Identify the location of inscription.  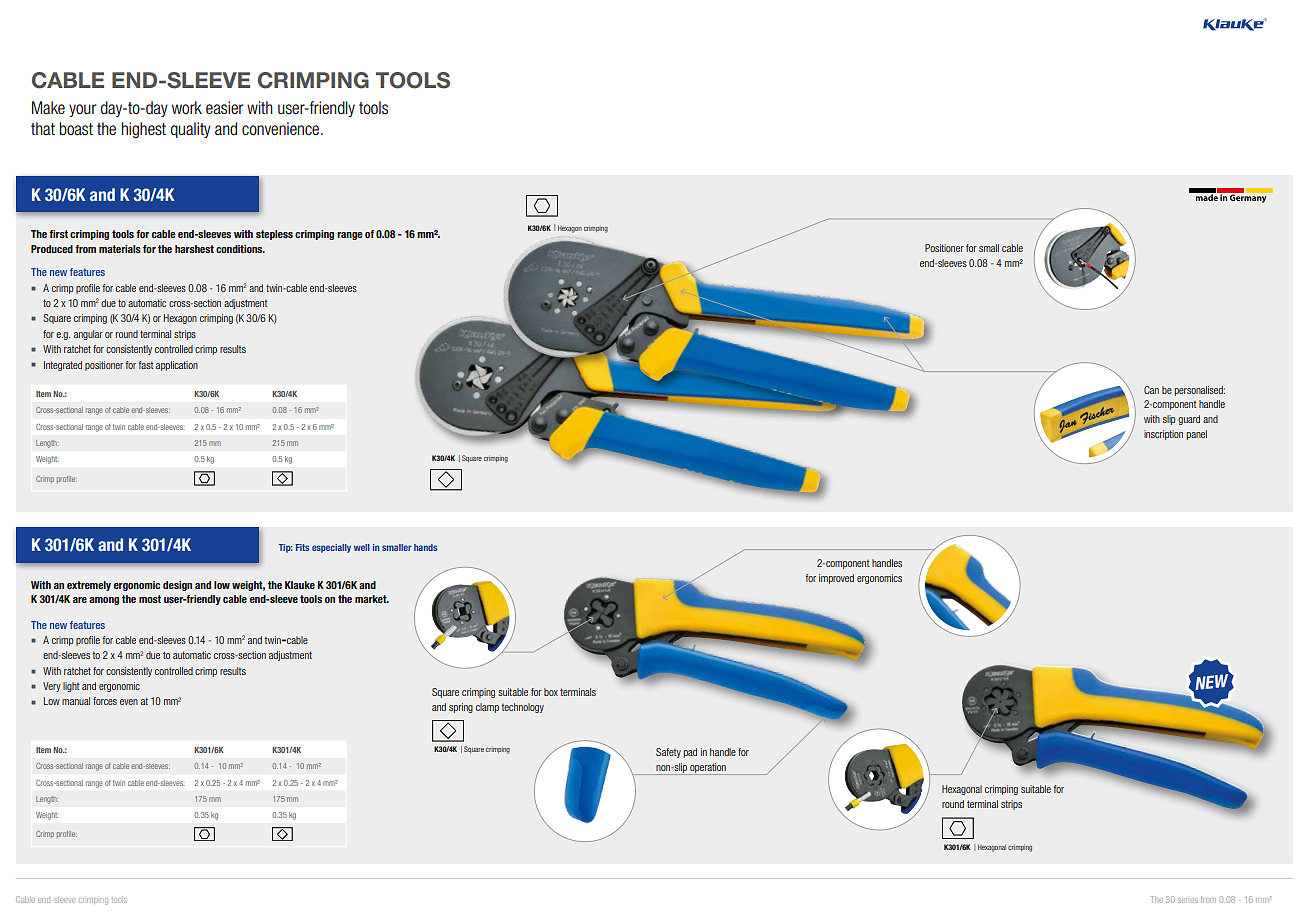
(1163, 435).
